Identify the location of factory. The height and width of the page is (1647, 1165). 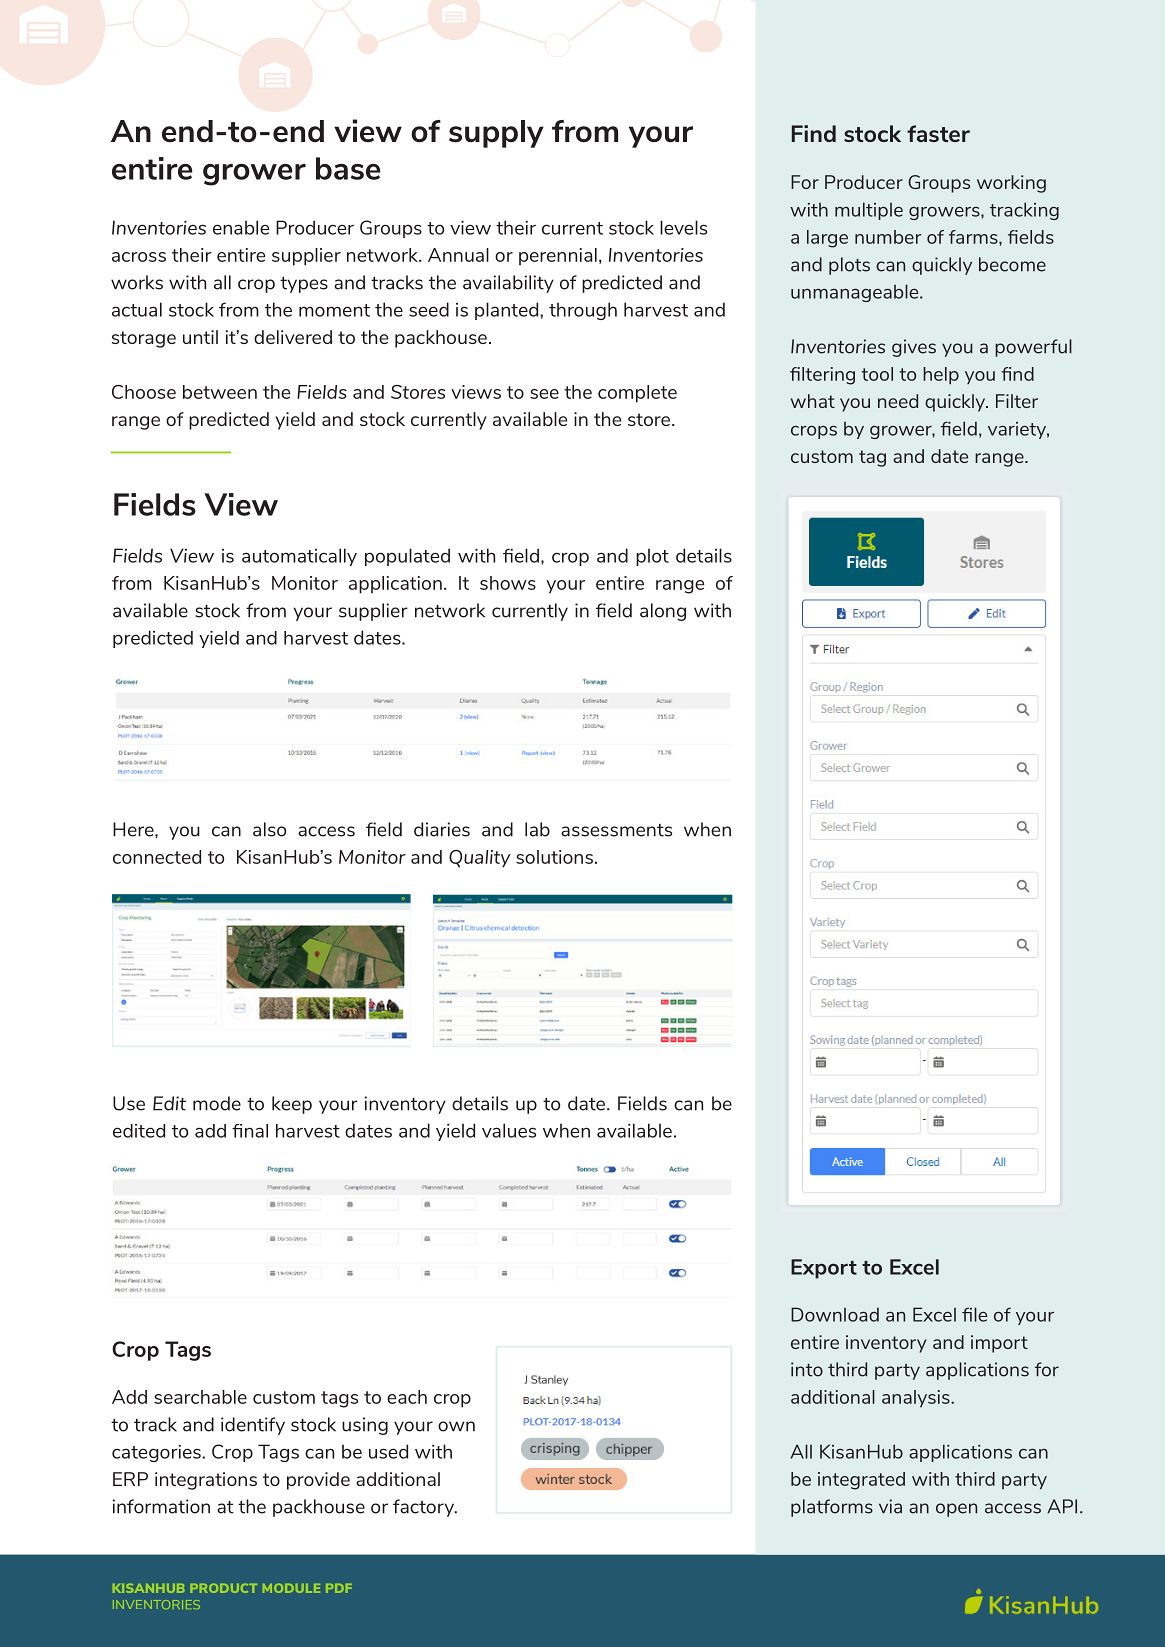
(425, 1508).
